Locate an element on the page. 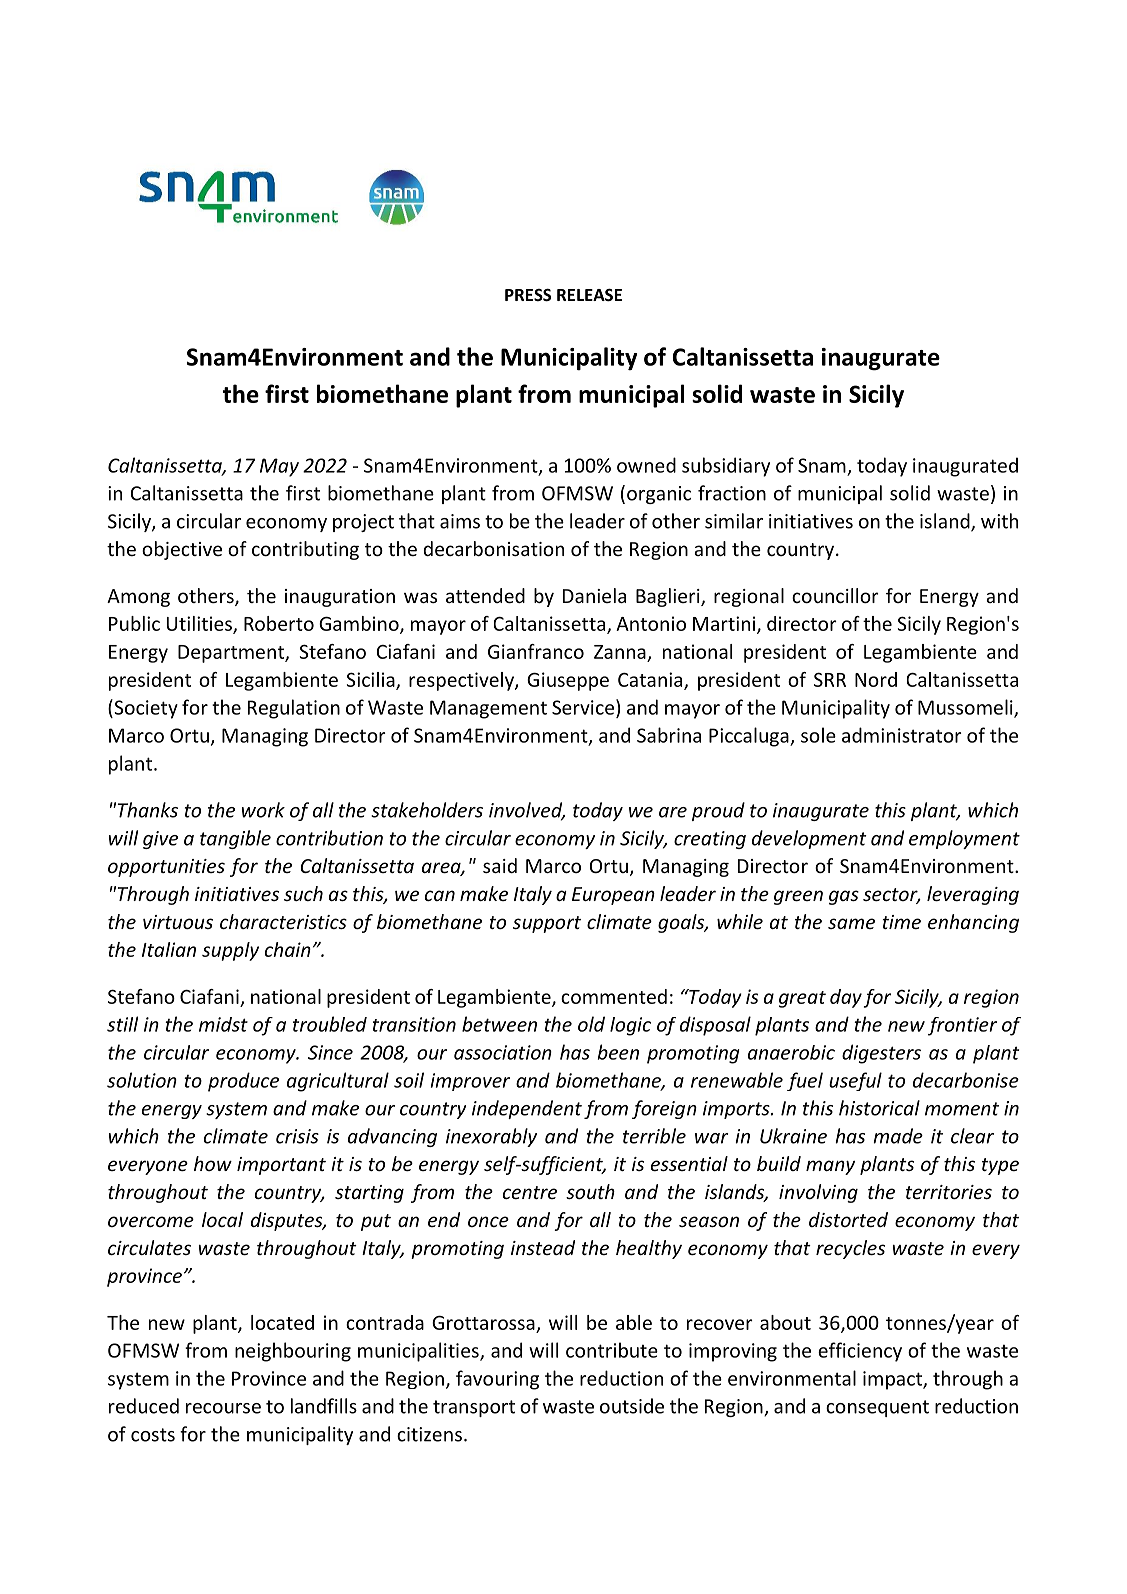 The height and width of the page is (1594, 1127). said is located at coordinates (500, 865).
